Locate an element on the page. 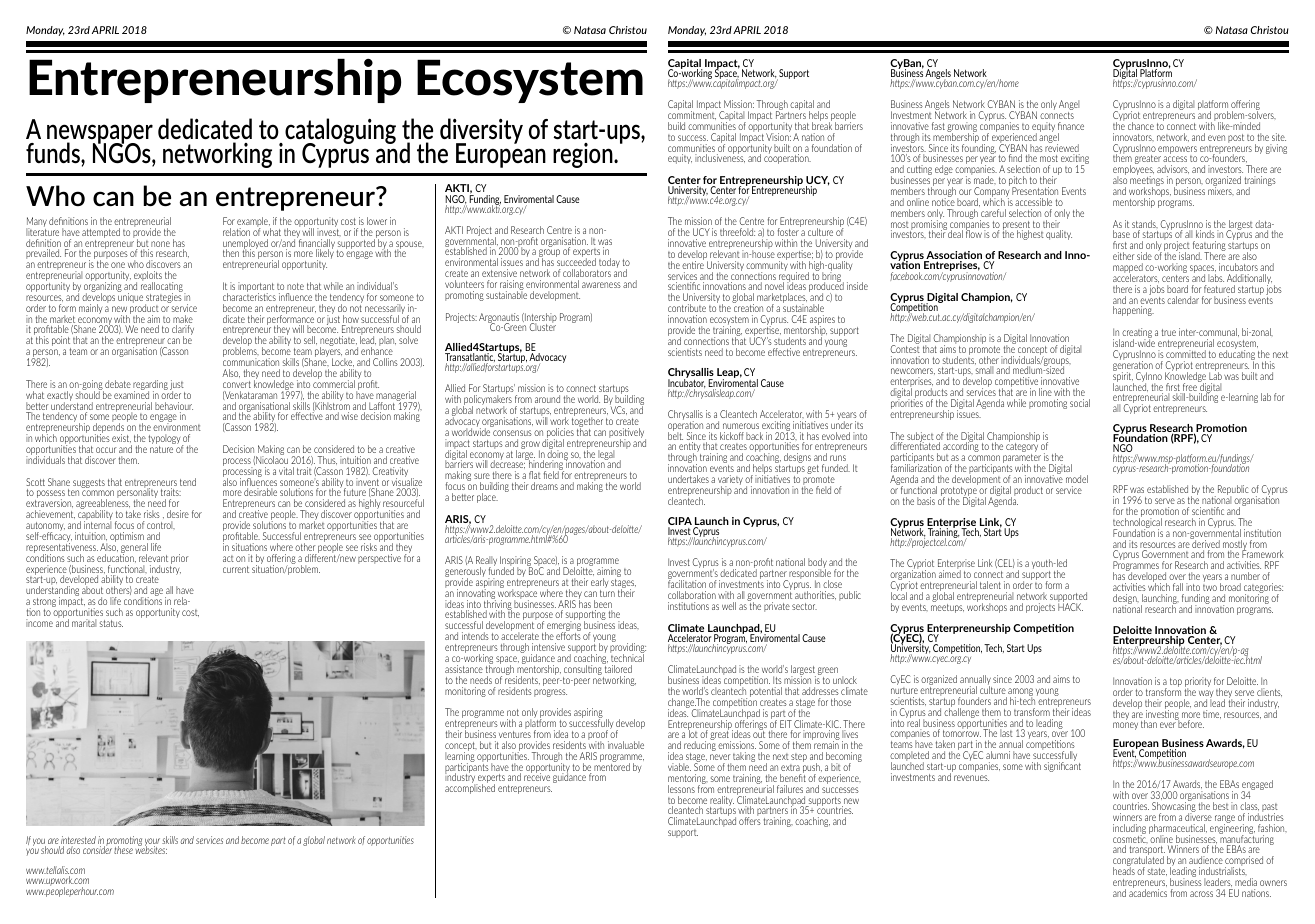  desire is located at coordinates (178, 514).
